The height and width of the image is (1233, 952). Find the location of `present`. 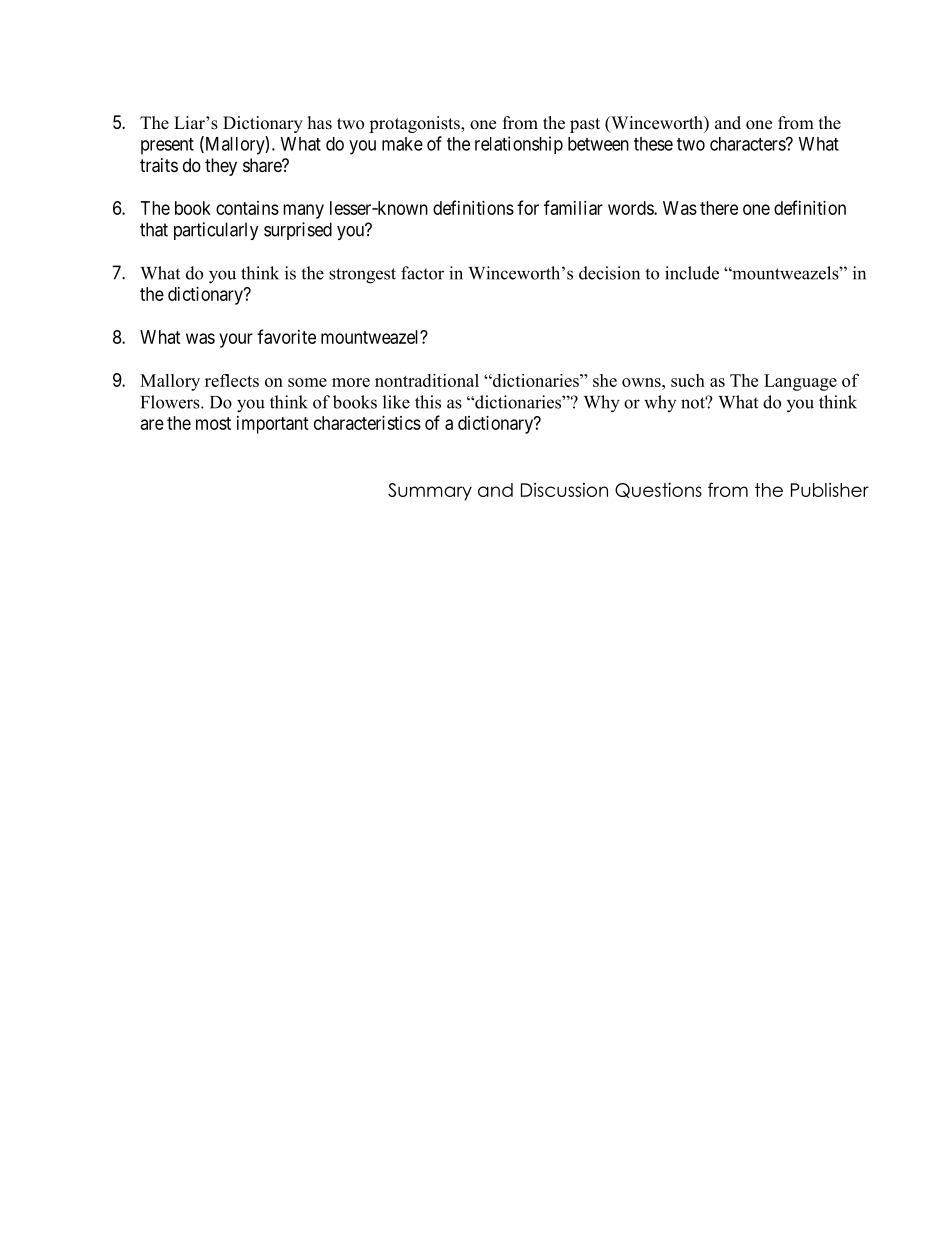

present is located at coordinates (167, 146).
